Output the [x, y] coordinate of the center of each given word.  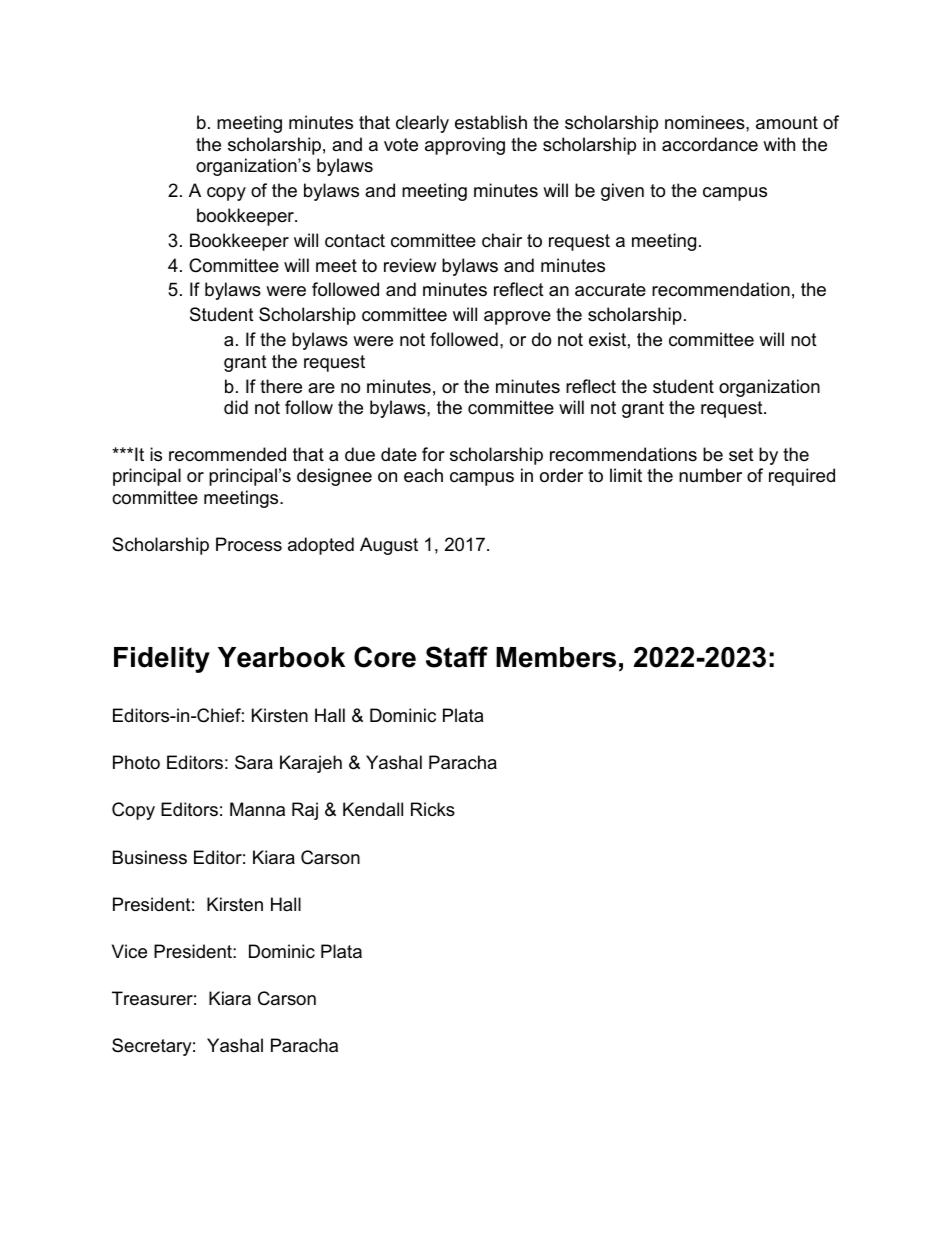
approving [465, 146]
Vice [129, 951]
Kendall [373, 809]
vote [401, 145]
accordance [710, 144]
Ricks [433, 809]
